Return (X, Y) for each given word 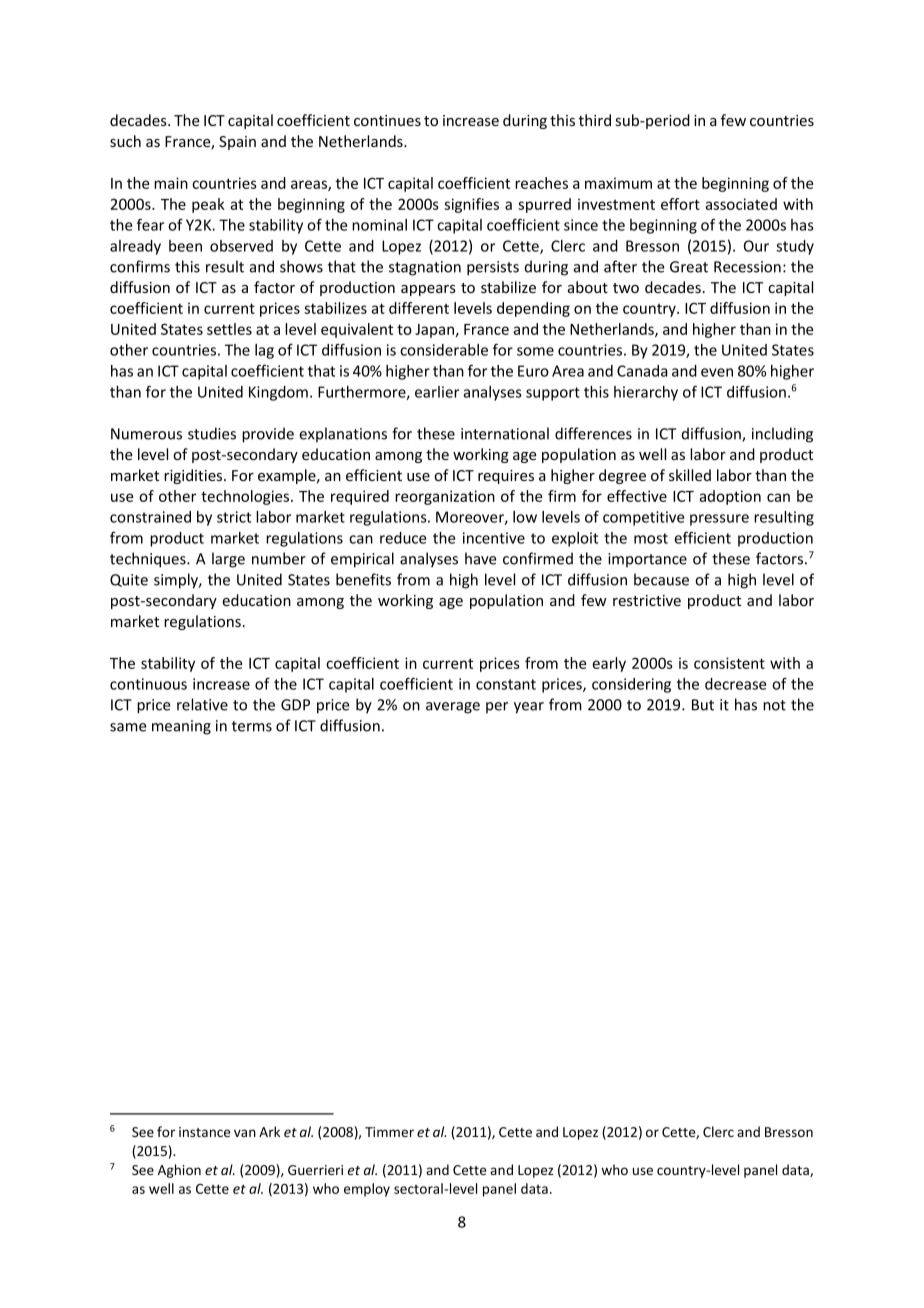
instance (204, 1132)
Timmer (389, 1132)
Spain (237, 143)
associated (741, 204)
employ (367, 1190)
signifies (471, 205)
